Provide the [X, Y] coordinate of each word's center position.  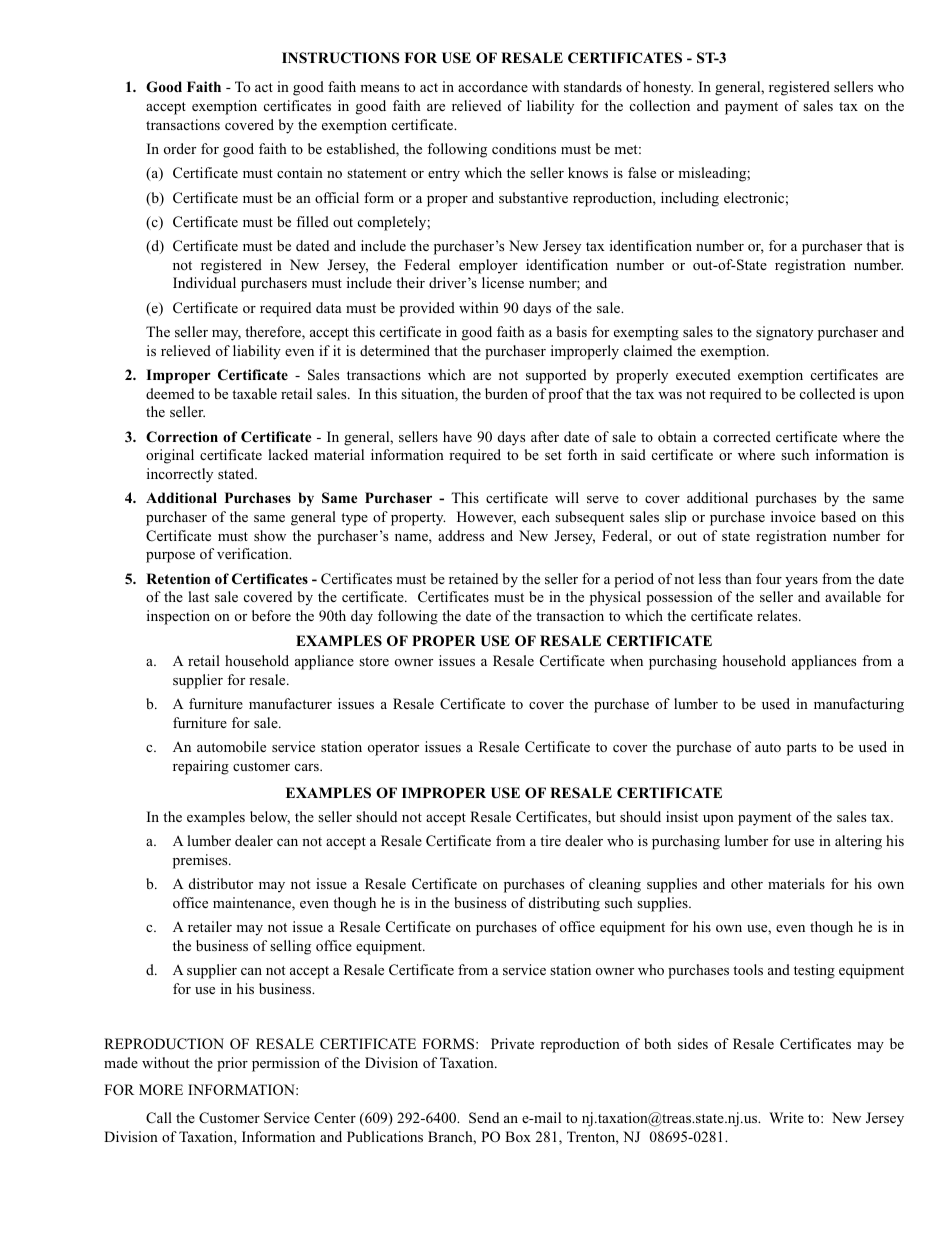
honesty [668, 88]
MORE [161, 1089]
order [180, 148]
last [198, 596]
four [769, 578]
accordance [493, 86]
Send [484, 1118]
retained [473, 578]
